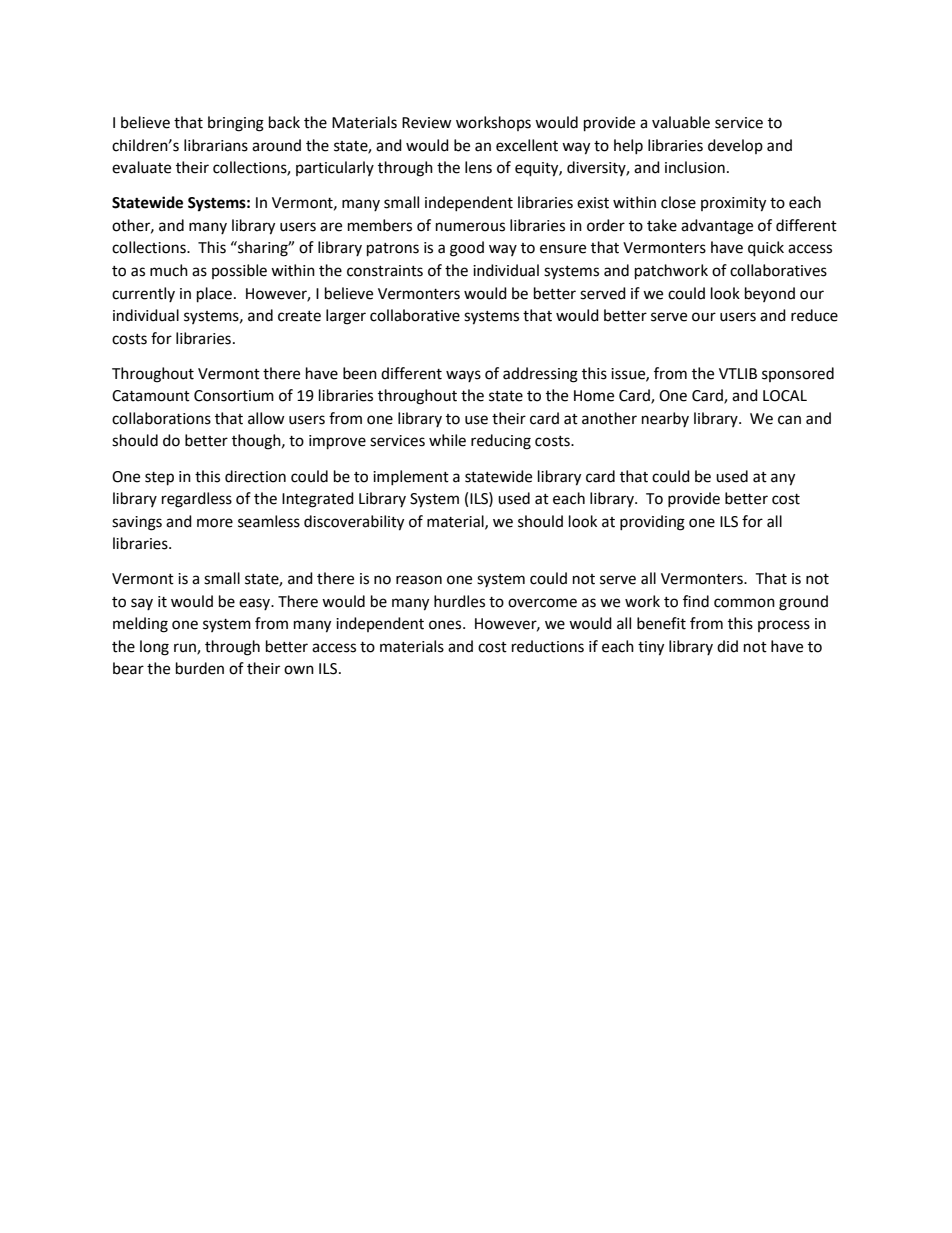 The width and height of the image is (952, 1233). What do you see at coordinates (652, 523) in the image?
I see `providing` at bounding box center [652, 523].
